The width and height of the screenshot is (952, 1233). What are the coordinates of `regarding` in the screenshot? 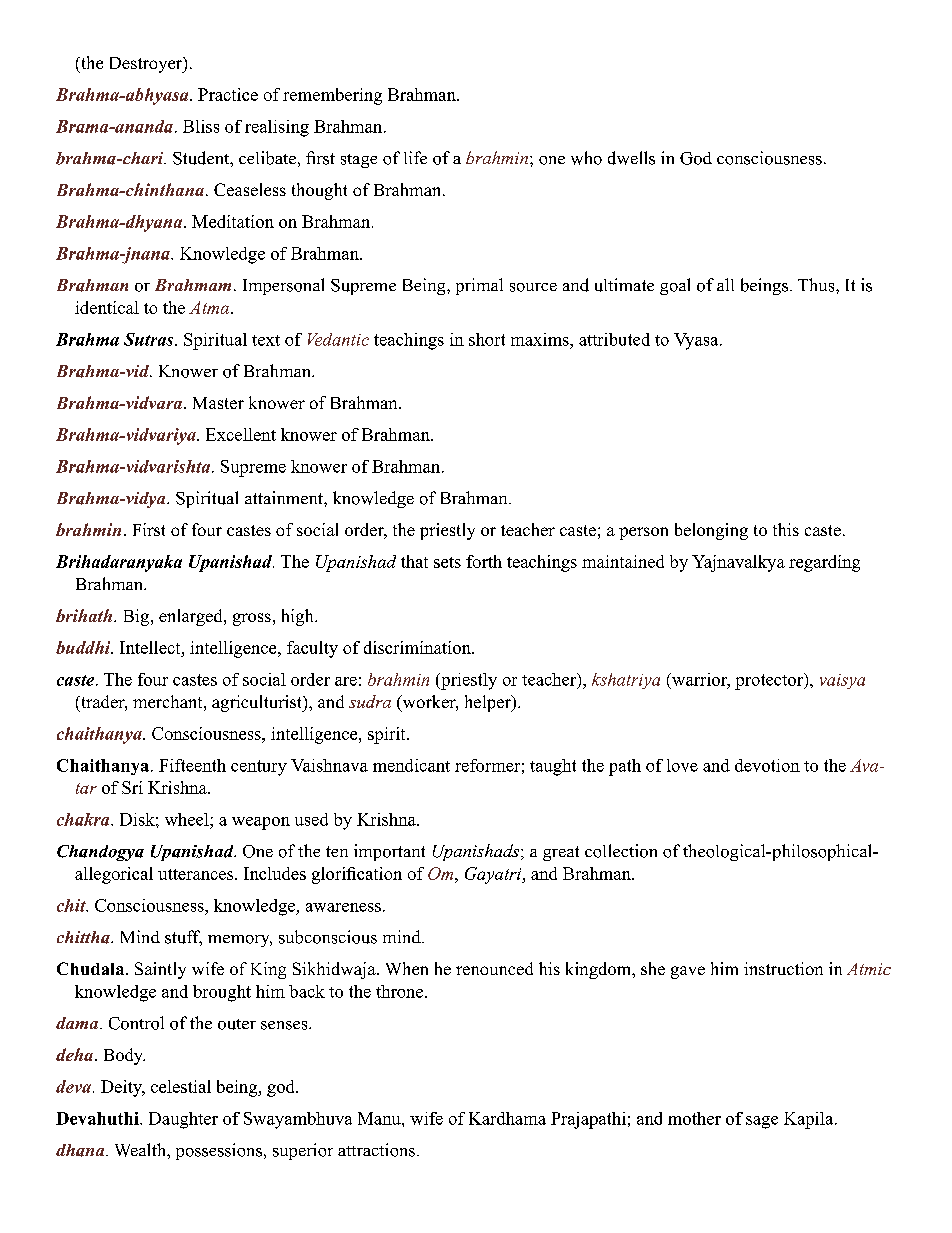 It's located at (824, 563).
